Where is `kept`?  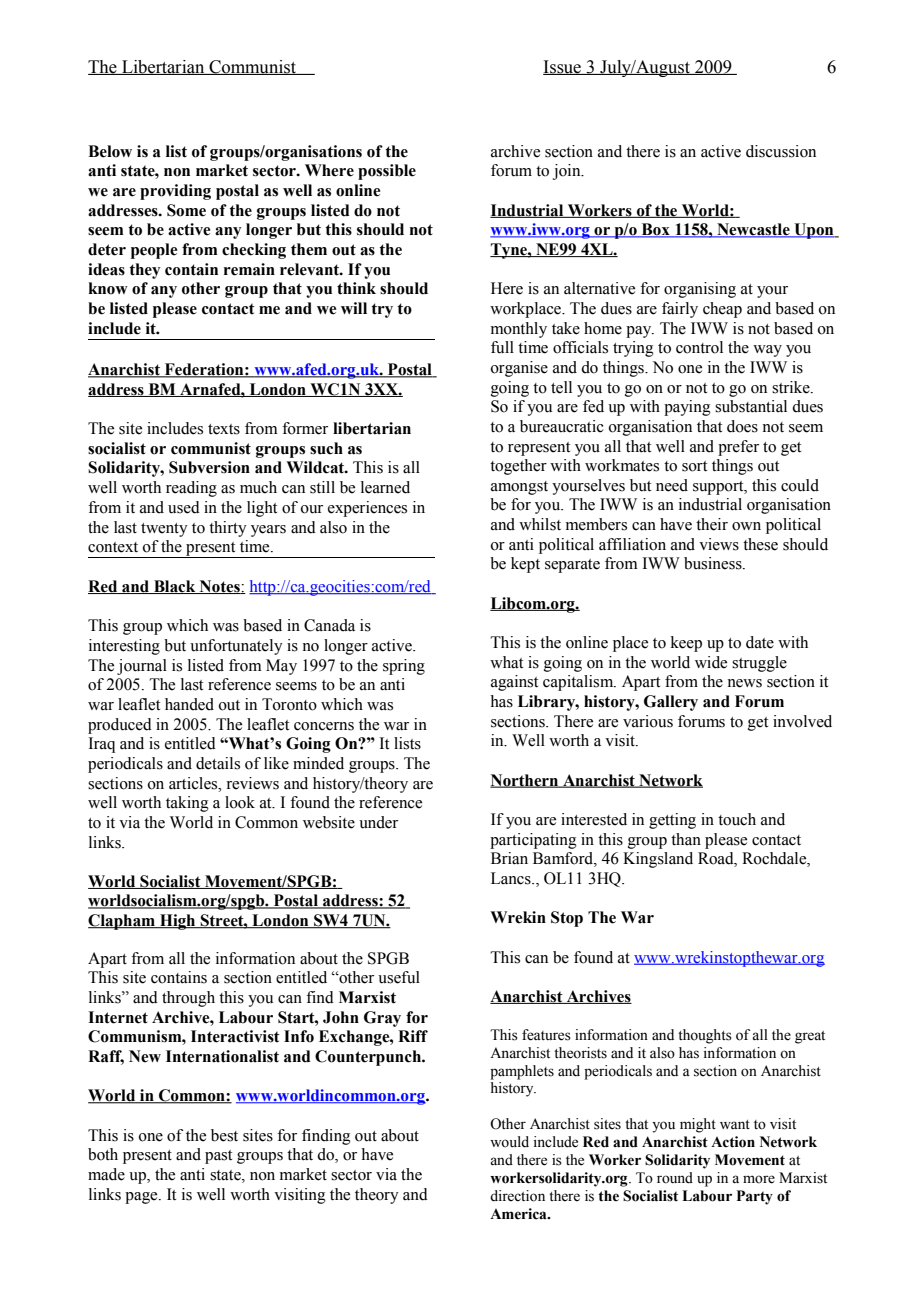
kept is located at coordinates (525, 565).
